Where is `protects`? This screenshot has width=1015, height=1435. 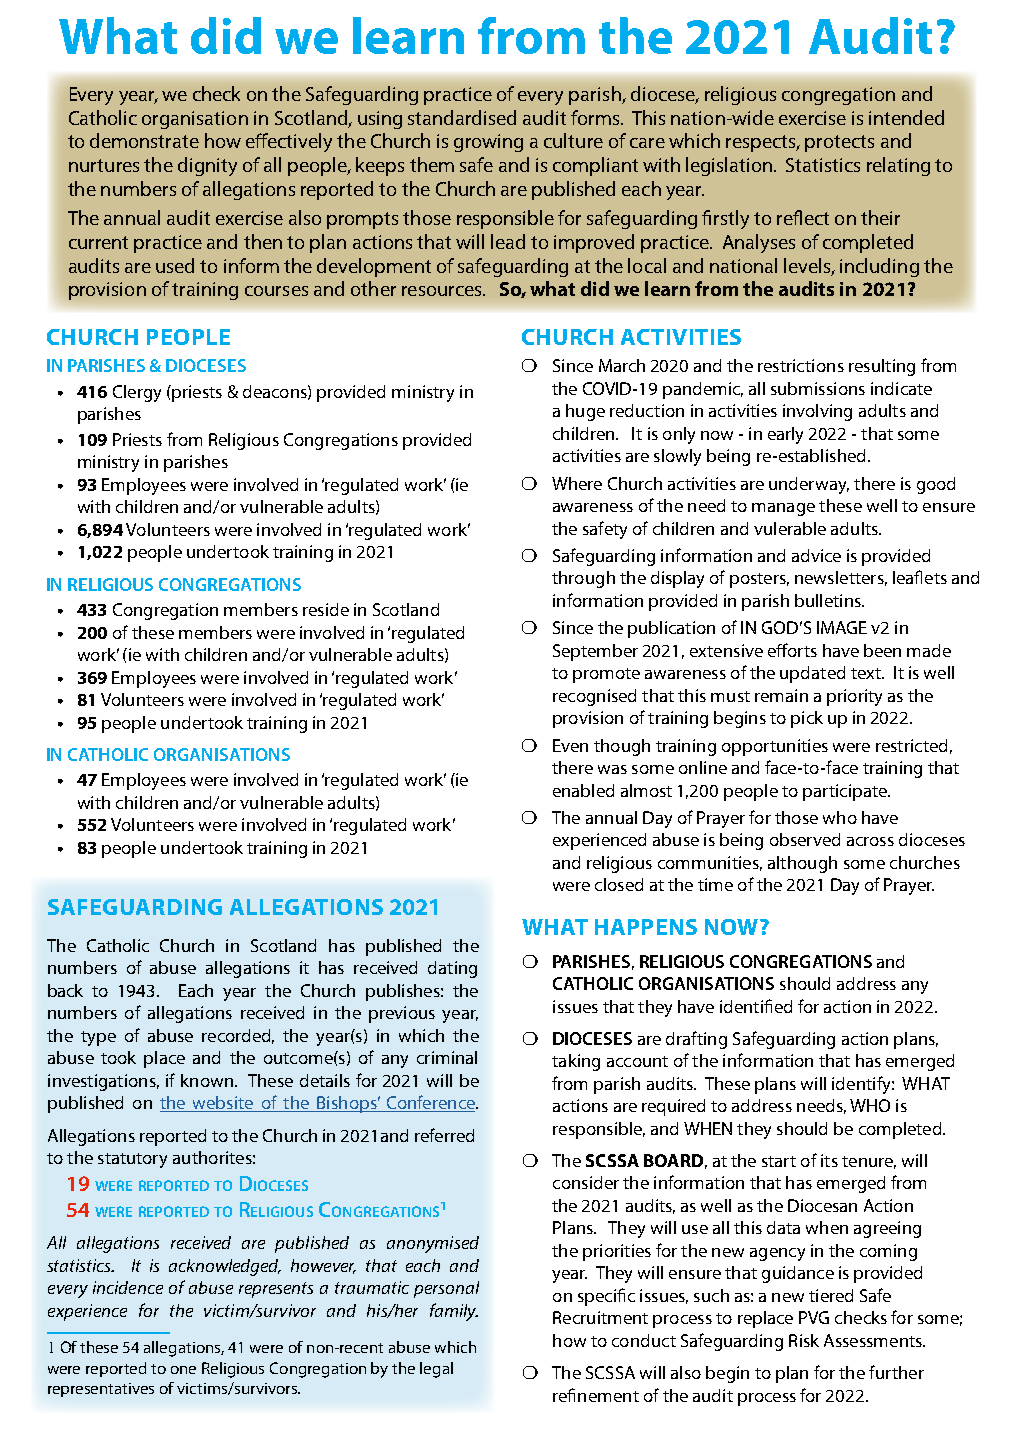
protects is located at coordinates (839, 143).
